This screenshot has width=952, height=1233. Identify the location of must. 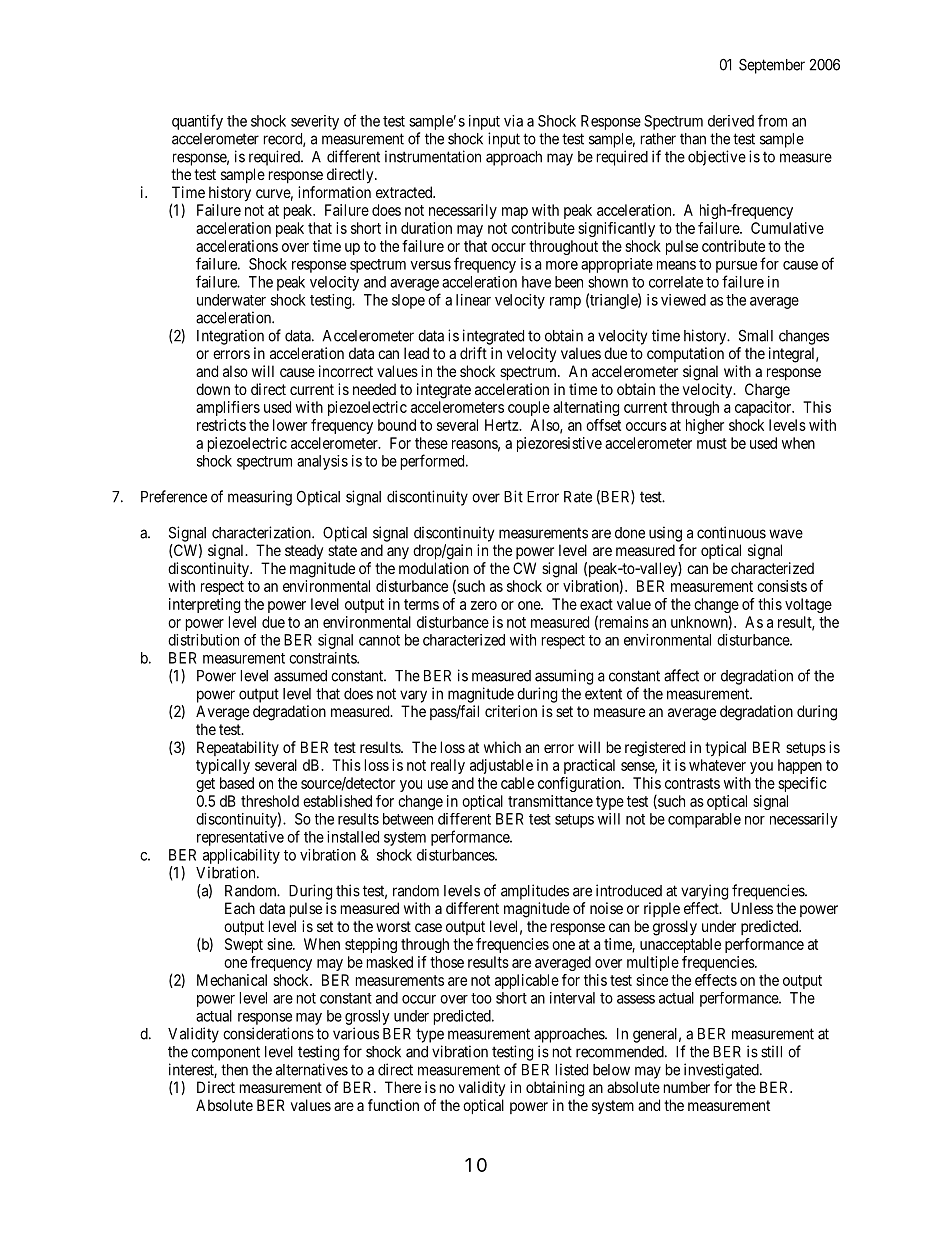
(712, 443).
